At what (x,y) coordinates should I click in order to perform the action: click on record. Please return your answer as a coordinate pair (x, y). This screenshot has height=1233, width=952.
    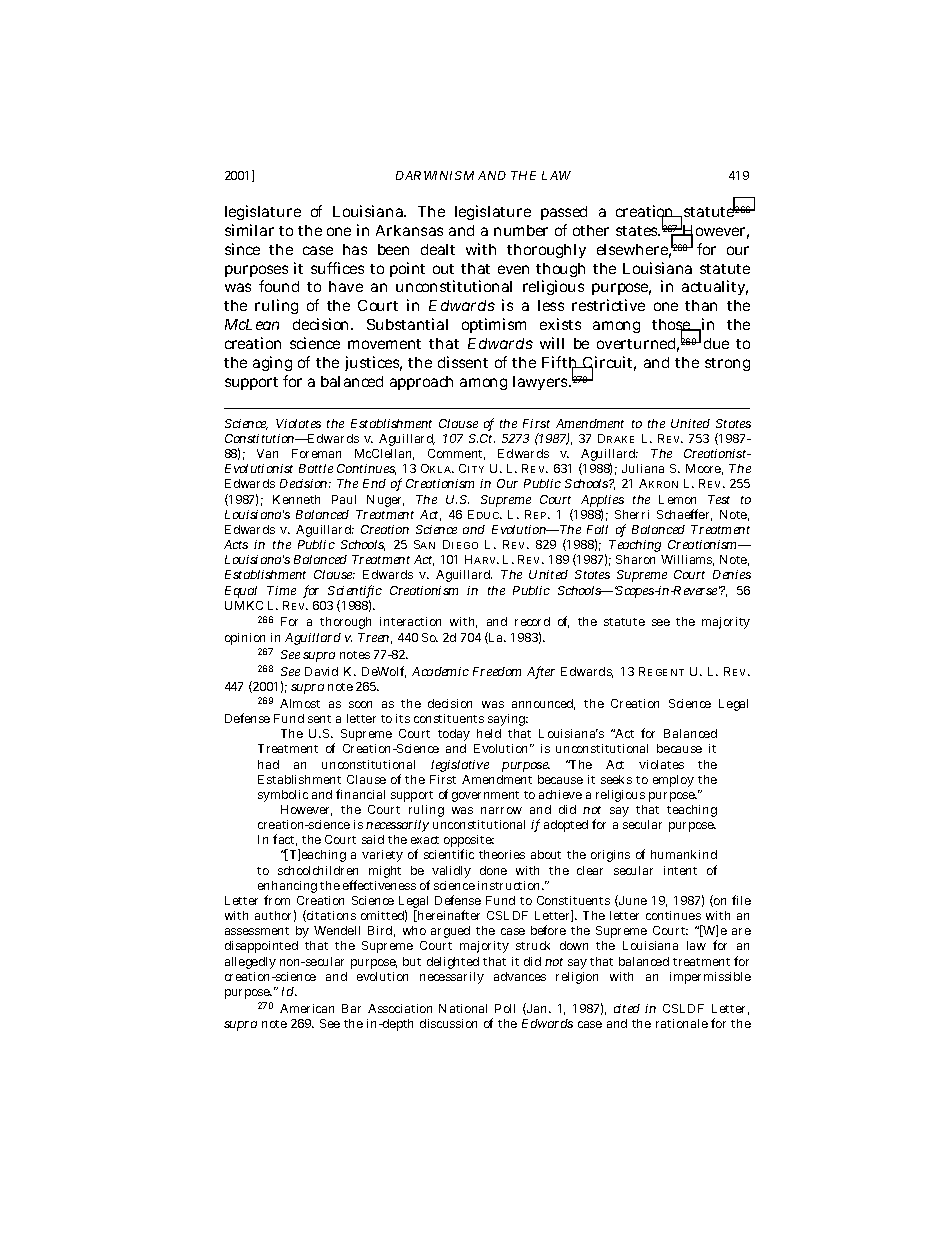
    Looking at the image, I should click on (532, 621).
